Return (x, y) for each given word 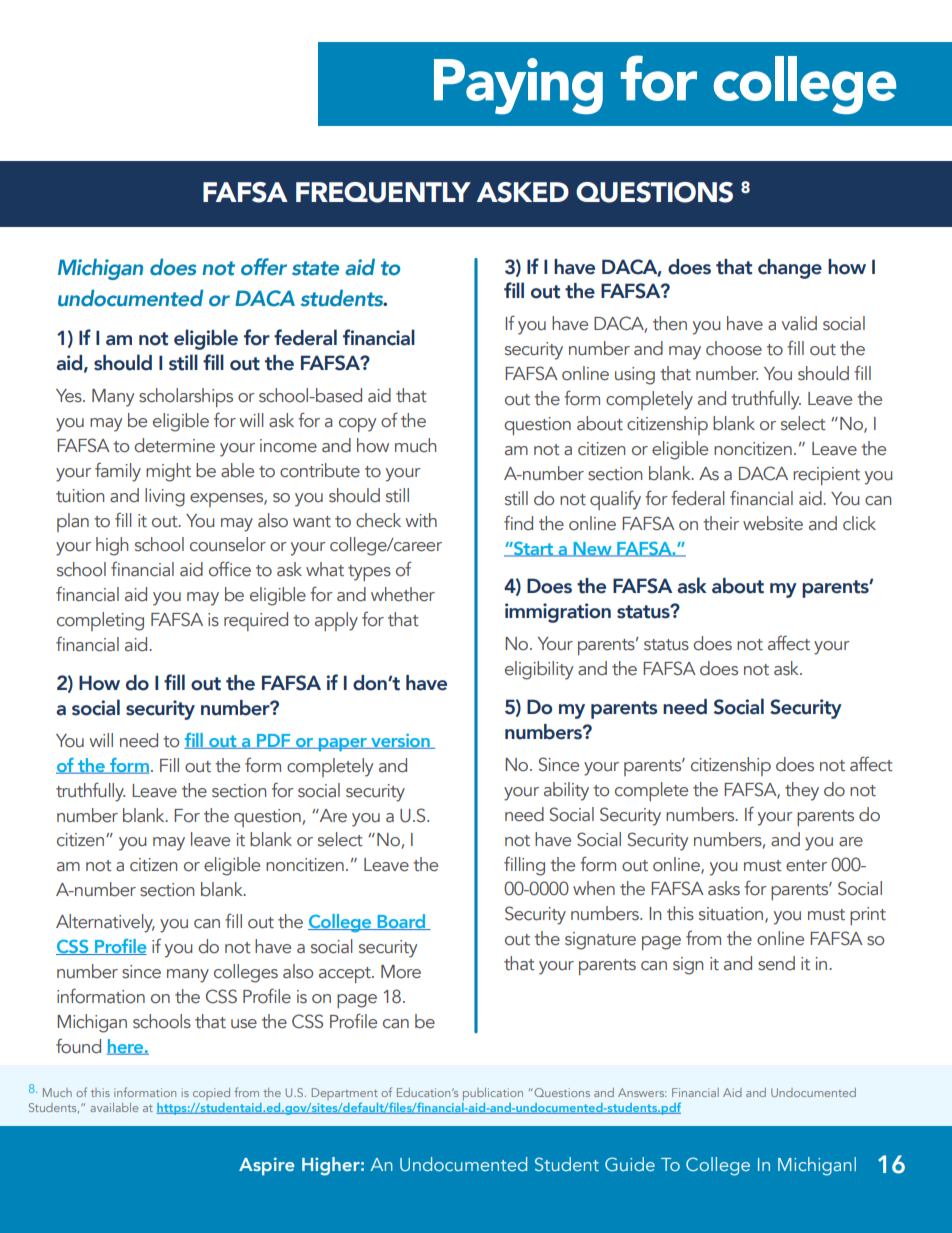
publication (493, 1094)
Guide (630, 1164)
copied (211, 1094)
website (773, 523)
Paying (518, 86)
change (790, 269)
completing (100, 621)
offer (264, 267)
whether (403, 594)
